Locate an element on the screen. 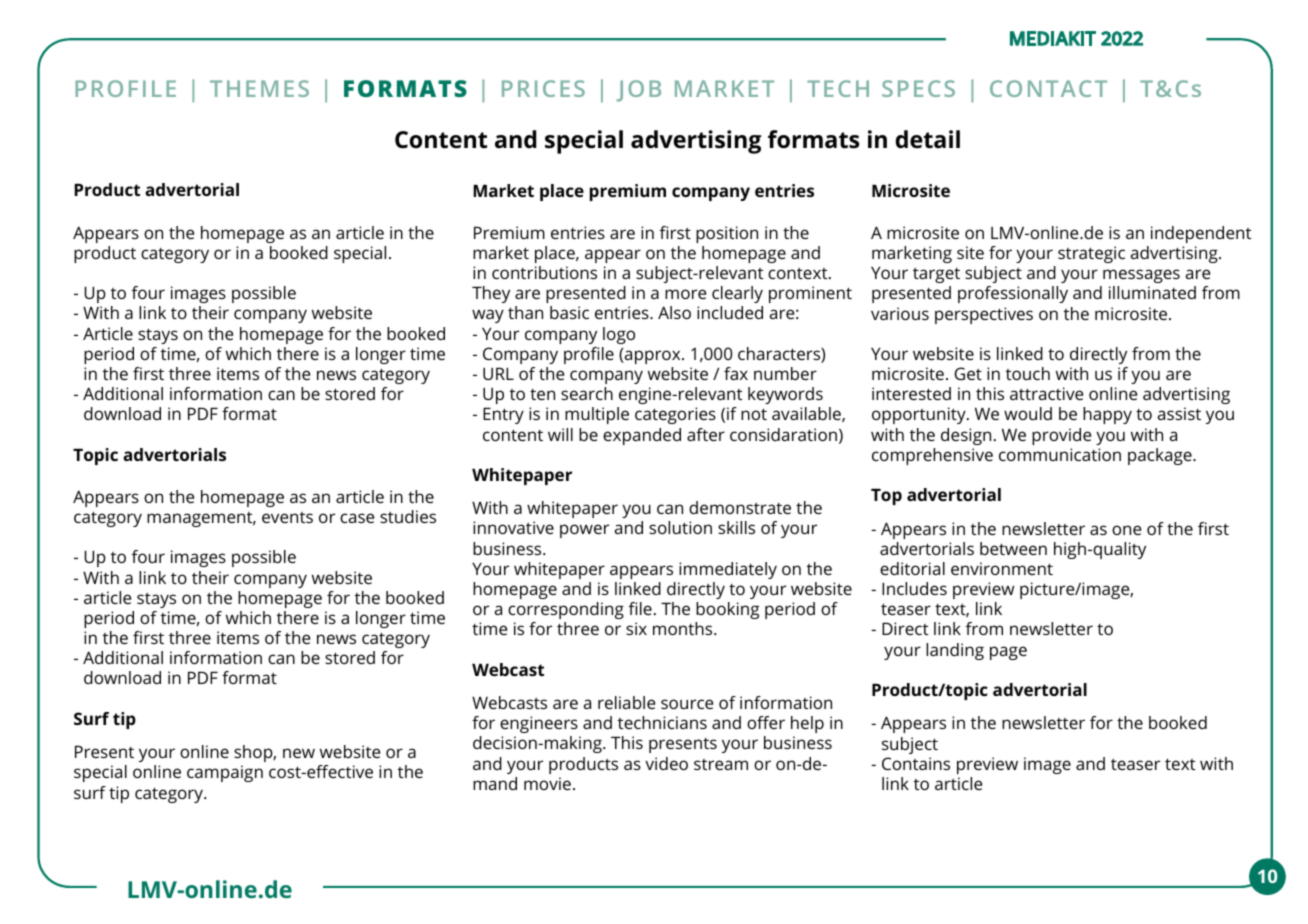 The height and width of the screenshot is (924, 1308). campaign is located at coordinates (225, 773).
